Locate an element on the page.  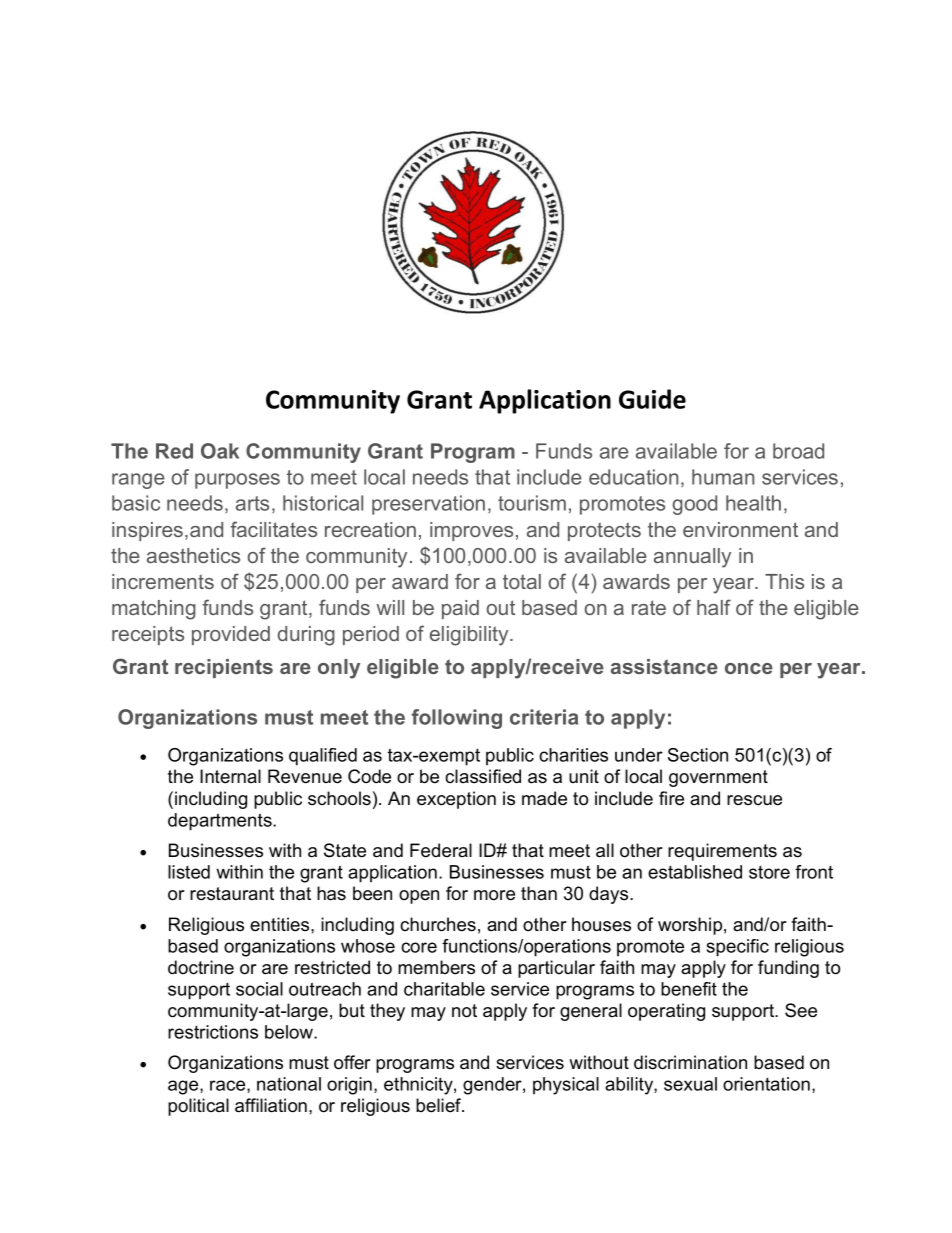
race is located at coordinates (229, 1086).
